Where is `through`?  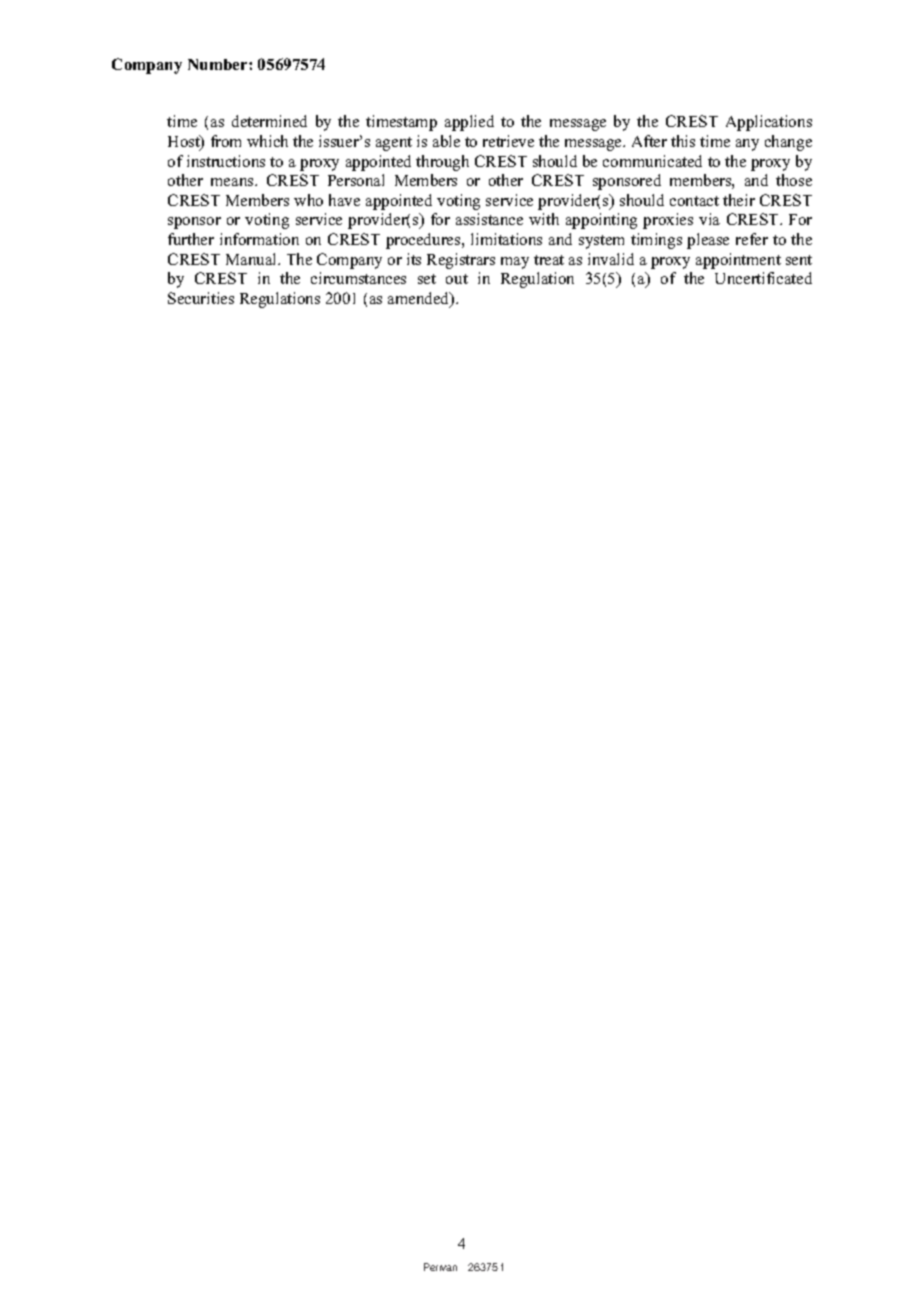
through is located at coordinates (442, 163).
